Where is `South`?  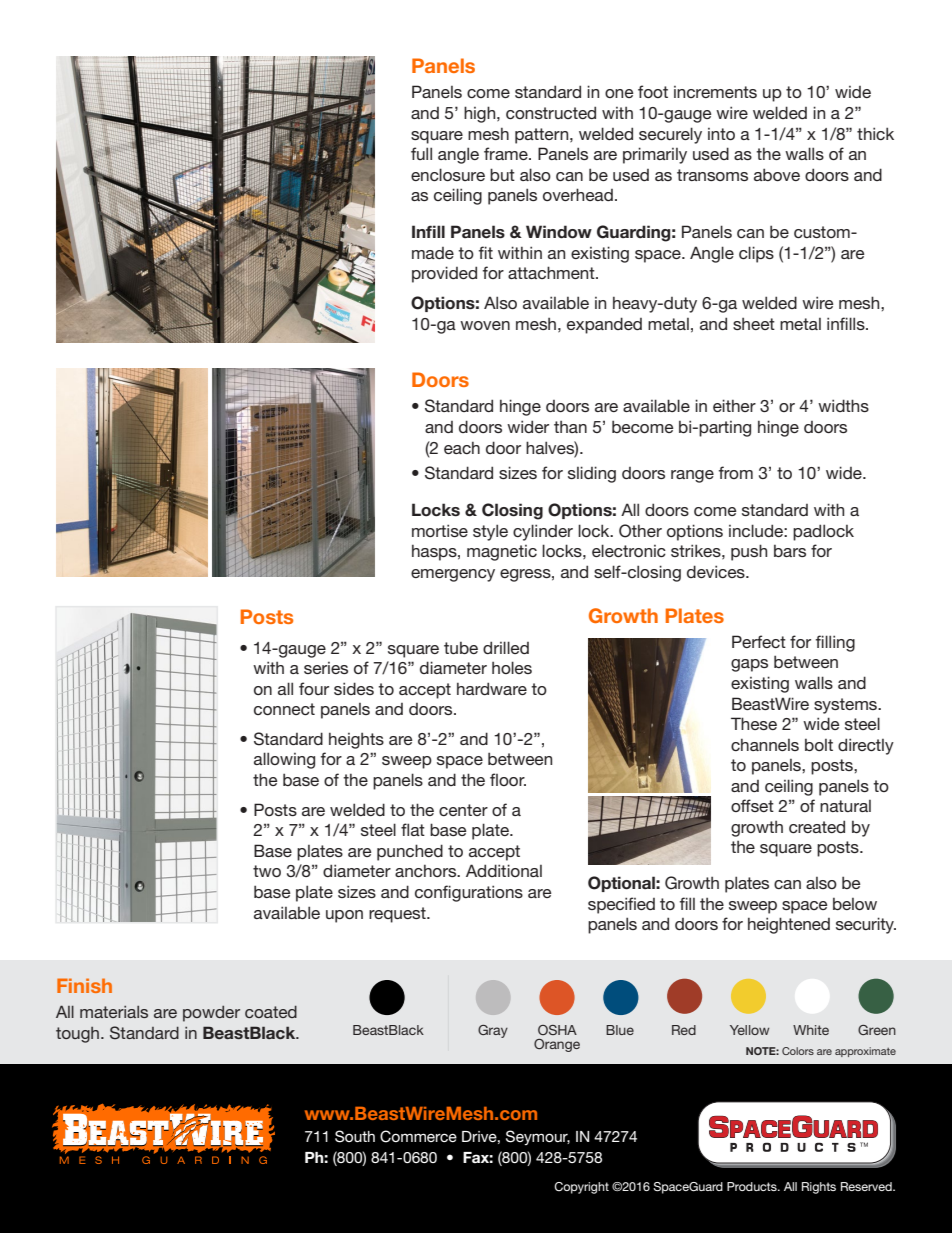
South is located at coordinates (355, 1136).
